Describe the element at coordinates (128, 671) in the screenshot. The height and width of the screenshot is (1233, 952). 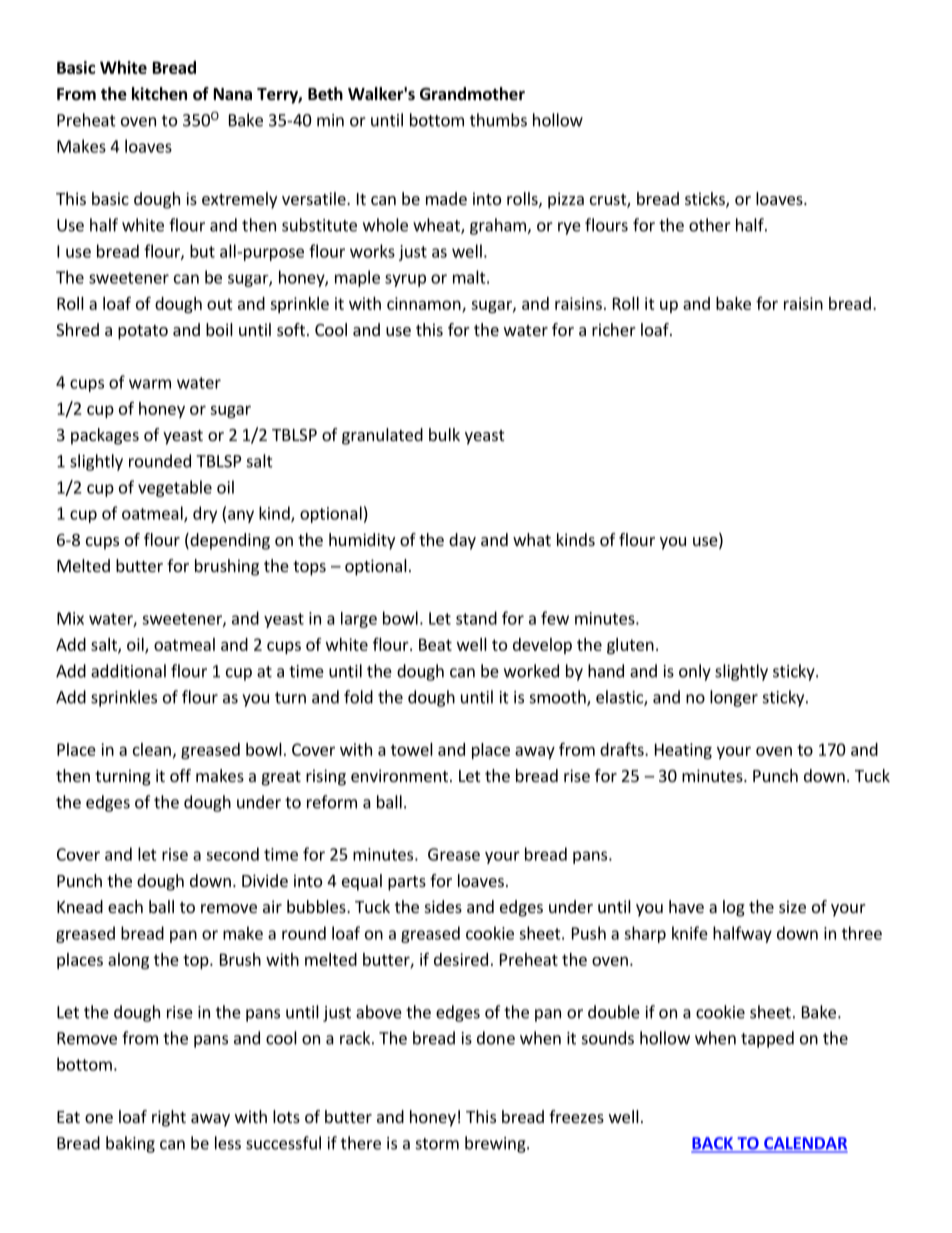
I see `additional` at that location.
